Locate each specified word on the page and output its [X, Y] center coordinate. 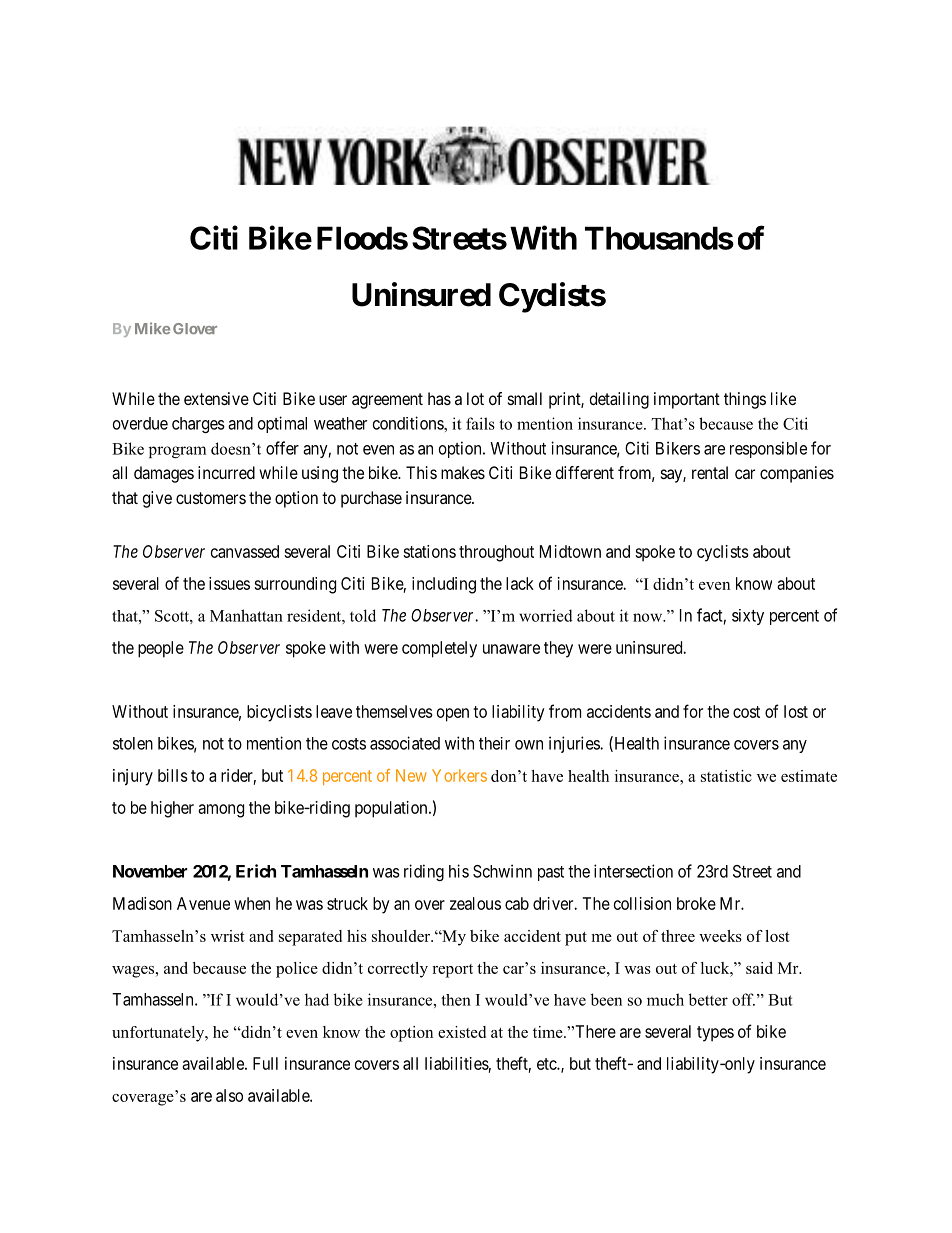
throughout [496, 553]
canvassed [245, 551]
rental [710, 472]
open [453, 715]
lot [475, 398]
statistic [726, 776]
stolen [133, 743]
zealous [475, 903]
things [745, 400]
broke [696, 903]
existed [462, 1032]
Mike [152, 328]
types [715, 1034]
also [229, 1095]
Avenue [203, 903]
